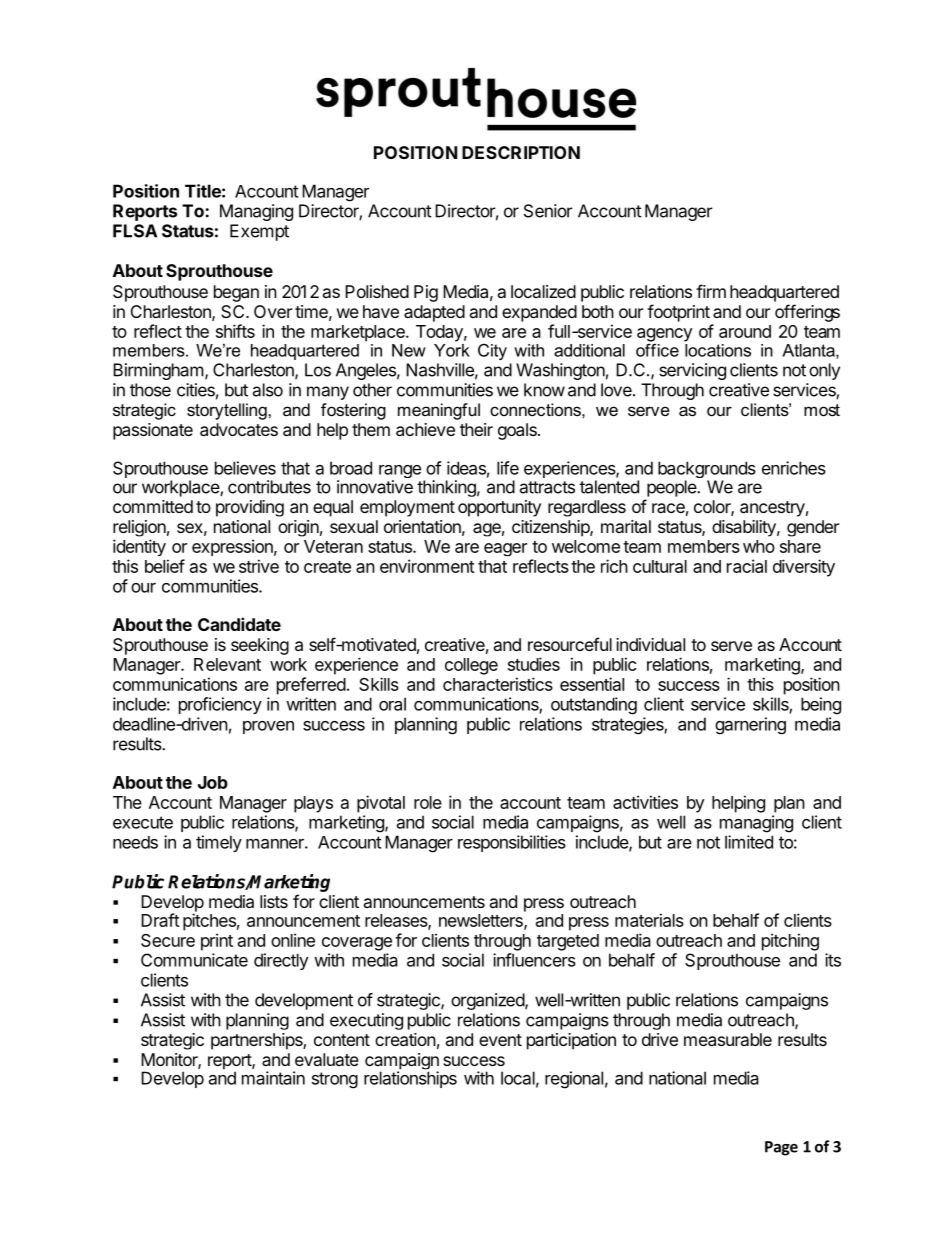 The width and height of the screenshot is (952, 1233). I want to click on responsibilities, so click(512, 843).
